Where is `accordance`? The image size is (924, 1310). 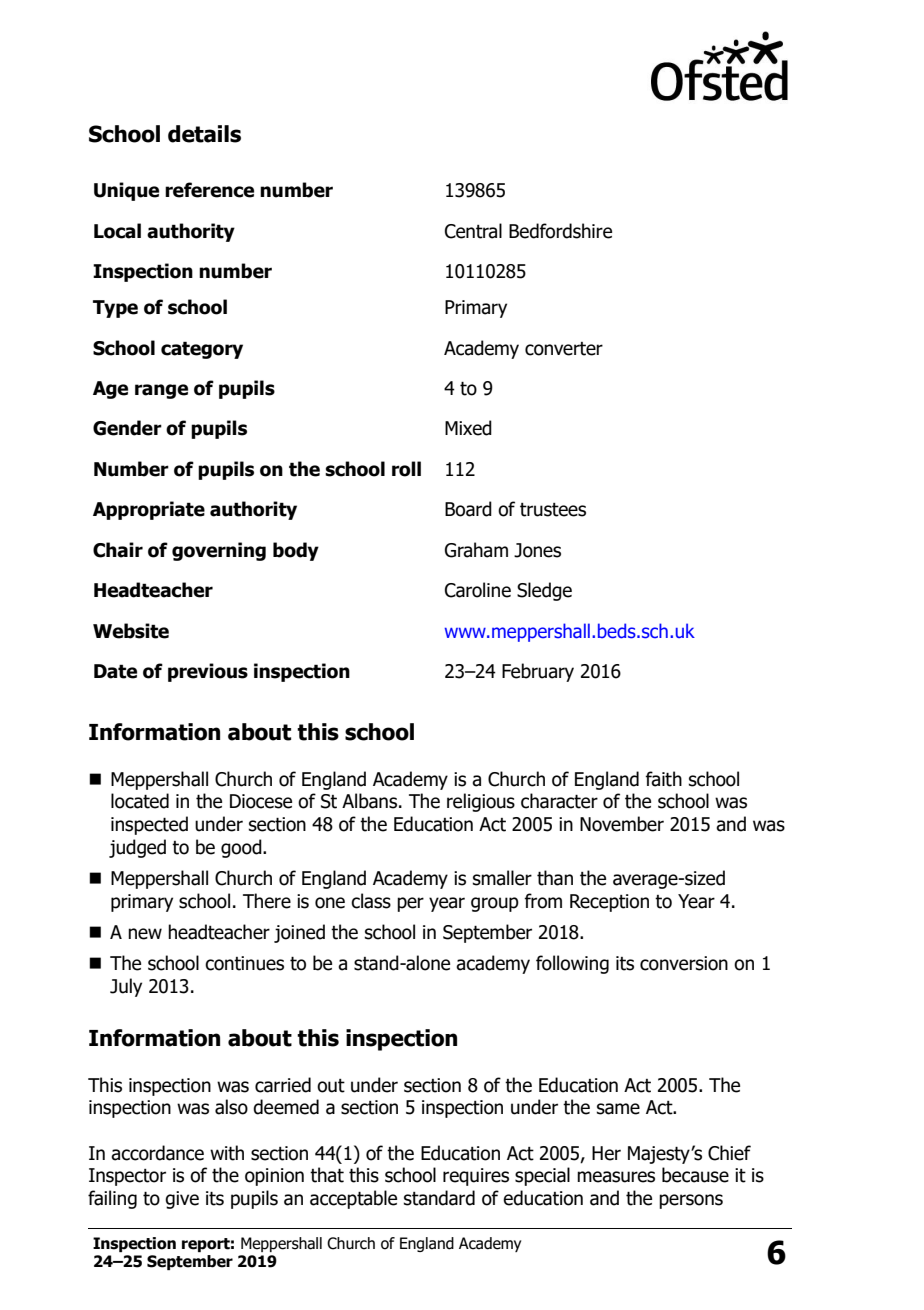 accordance is located at coordinates (157, 1153).
